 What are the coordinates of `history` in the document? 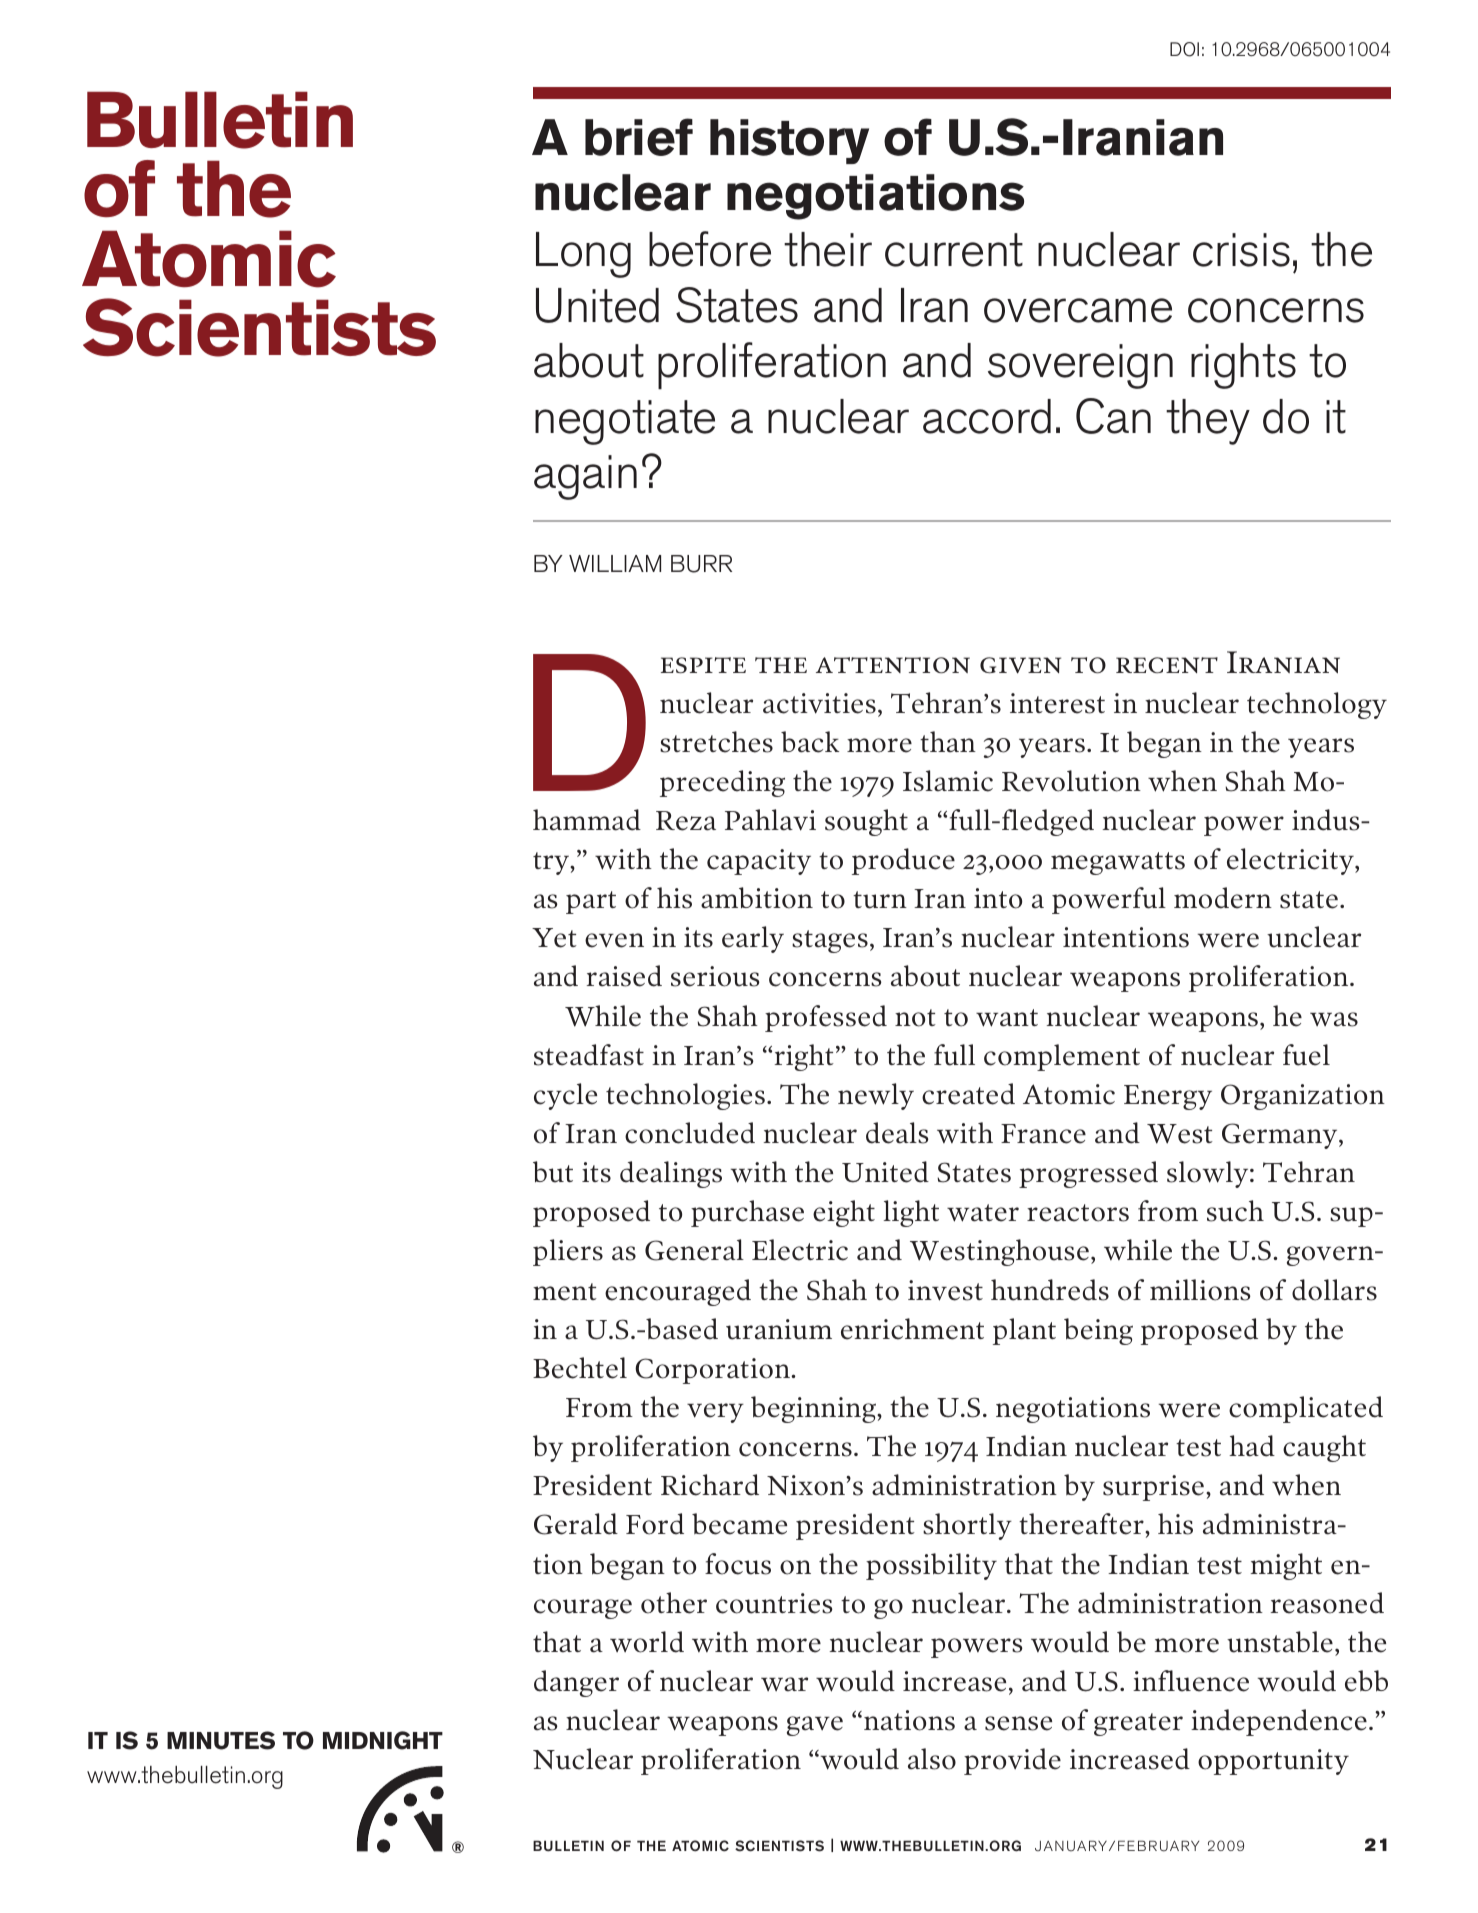 It's located at (789, 141).
